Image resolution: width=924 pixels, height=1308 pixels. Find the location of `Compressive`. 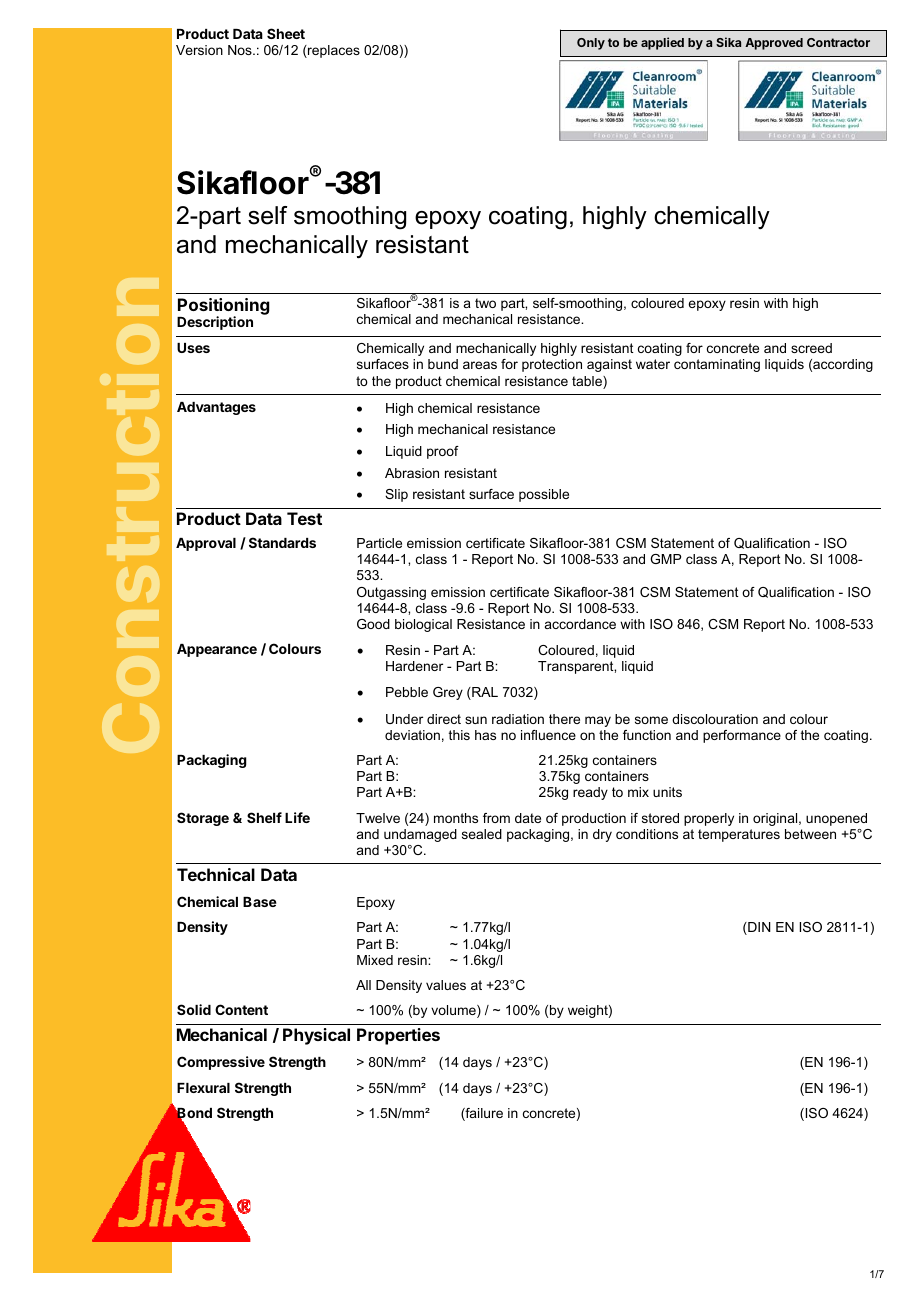

Compressive is located at coordinates (221, 1063).
